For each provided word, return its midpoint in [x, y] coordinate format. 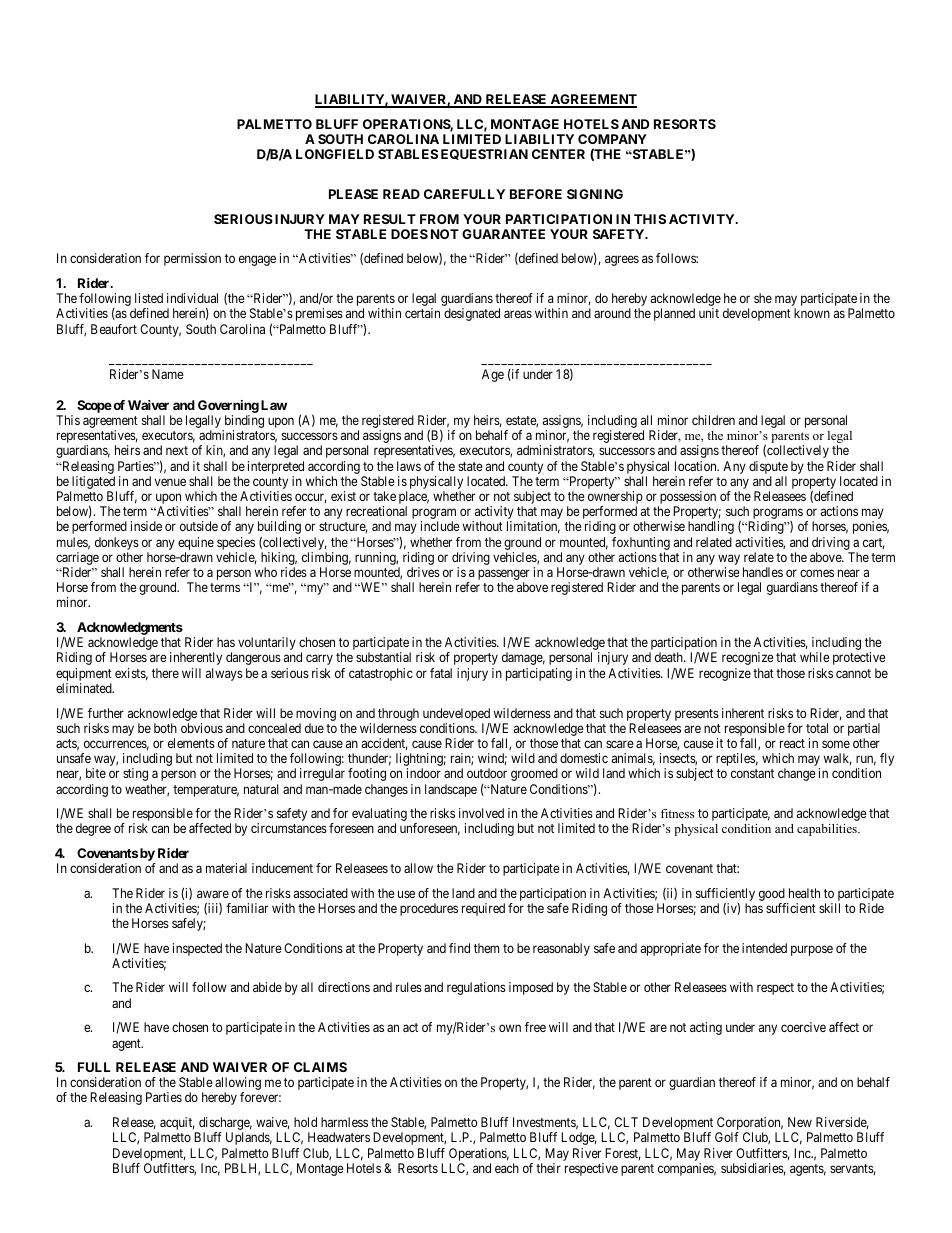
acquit [176, 1125]
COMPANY [612, 139]
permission [192, 259]
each [507, 1168]
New [800, 1122]
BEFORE [536, 194]
